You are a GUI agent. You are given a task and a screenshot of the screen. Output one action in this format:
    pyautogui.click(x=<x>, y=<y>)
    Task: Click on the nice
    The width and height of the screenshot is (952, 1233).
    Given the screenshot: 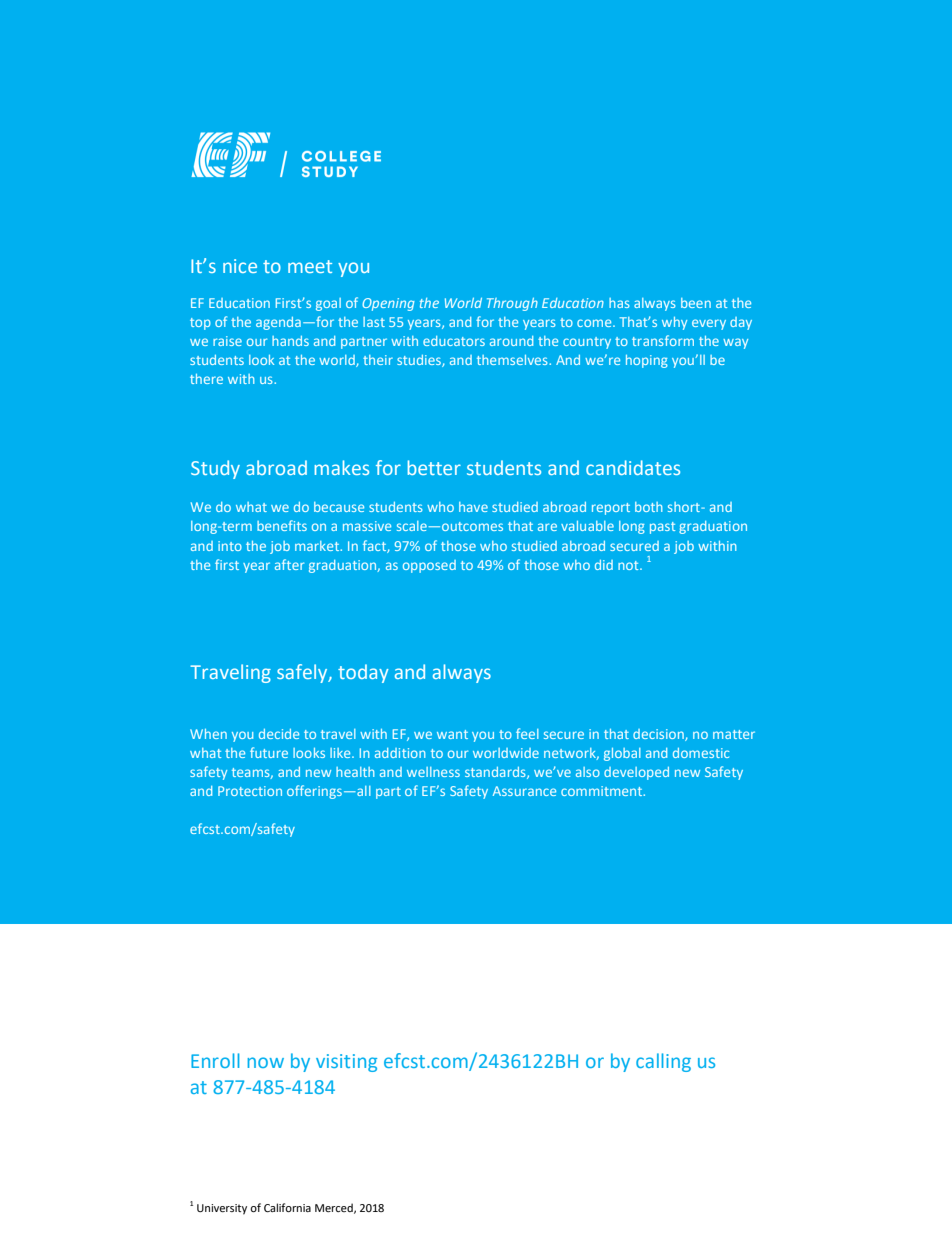 What is the action you would take?
    pyautogui.click(x=240, y=266)
